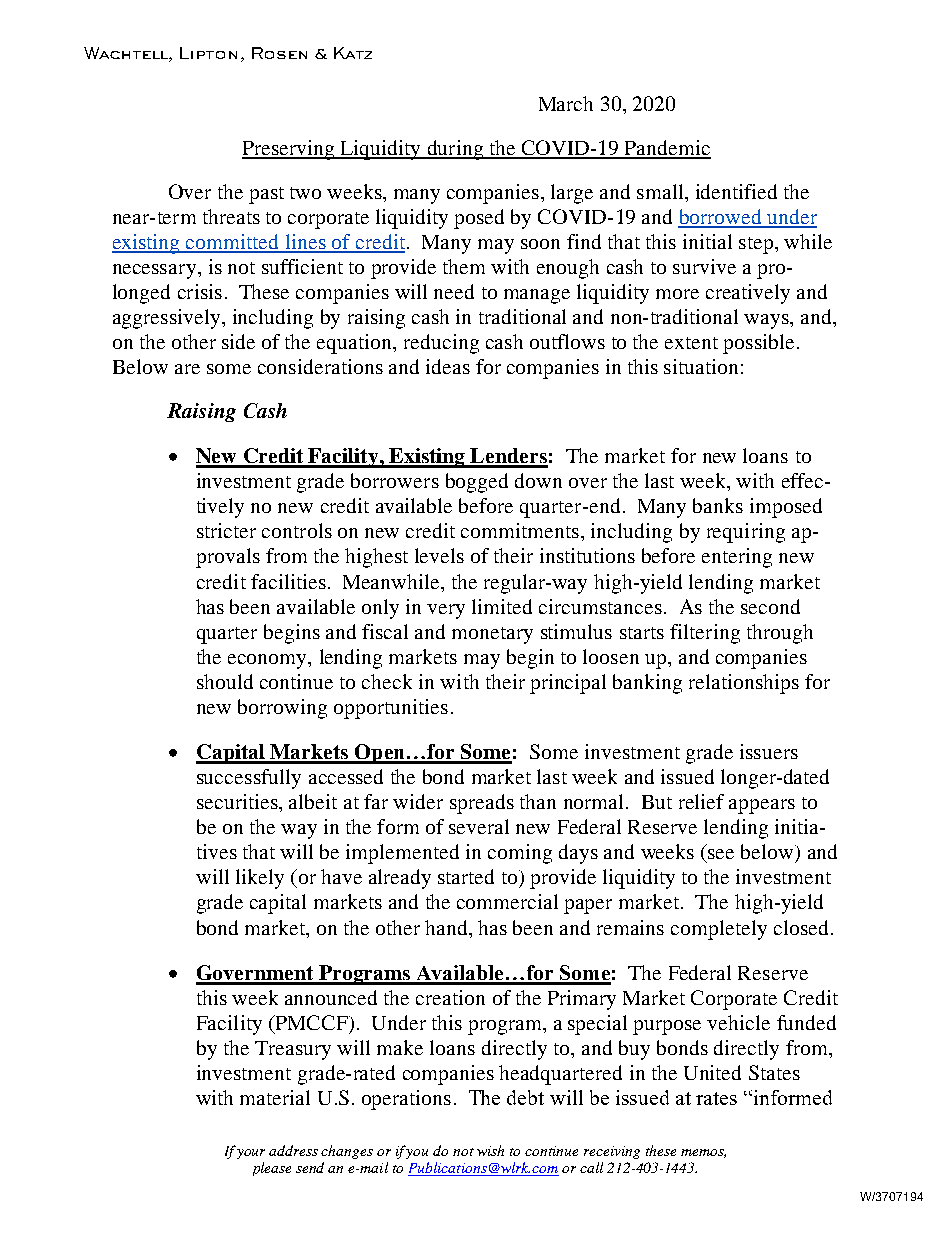 This page has width=952, height=1233. What do you see at coordinates (187, 369) in the page?
I see `are` at bounding box center [187, 369].
